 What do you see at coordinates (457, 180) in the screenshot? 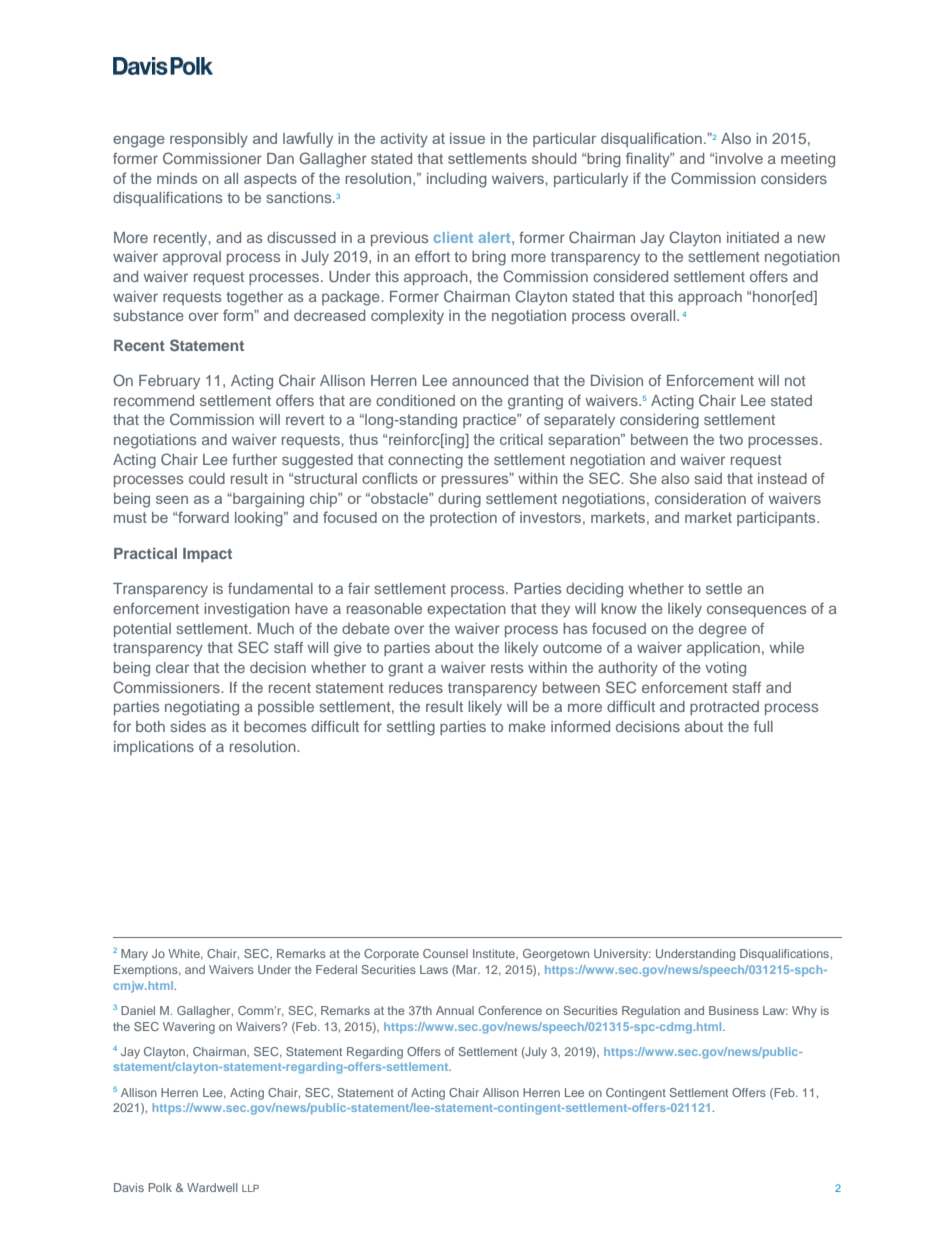
I see `including` at bounding box center [457, 180].
